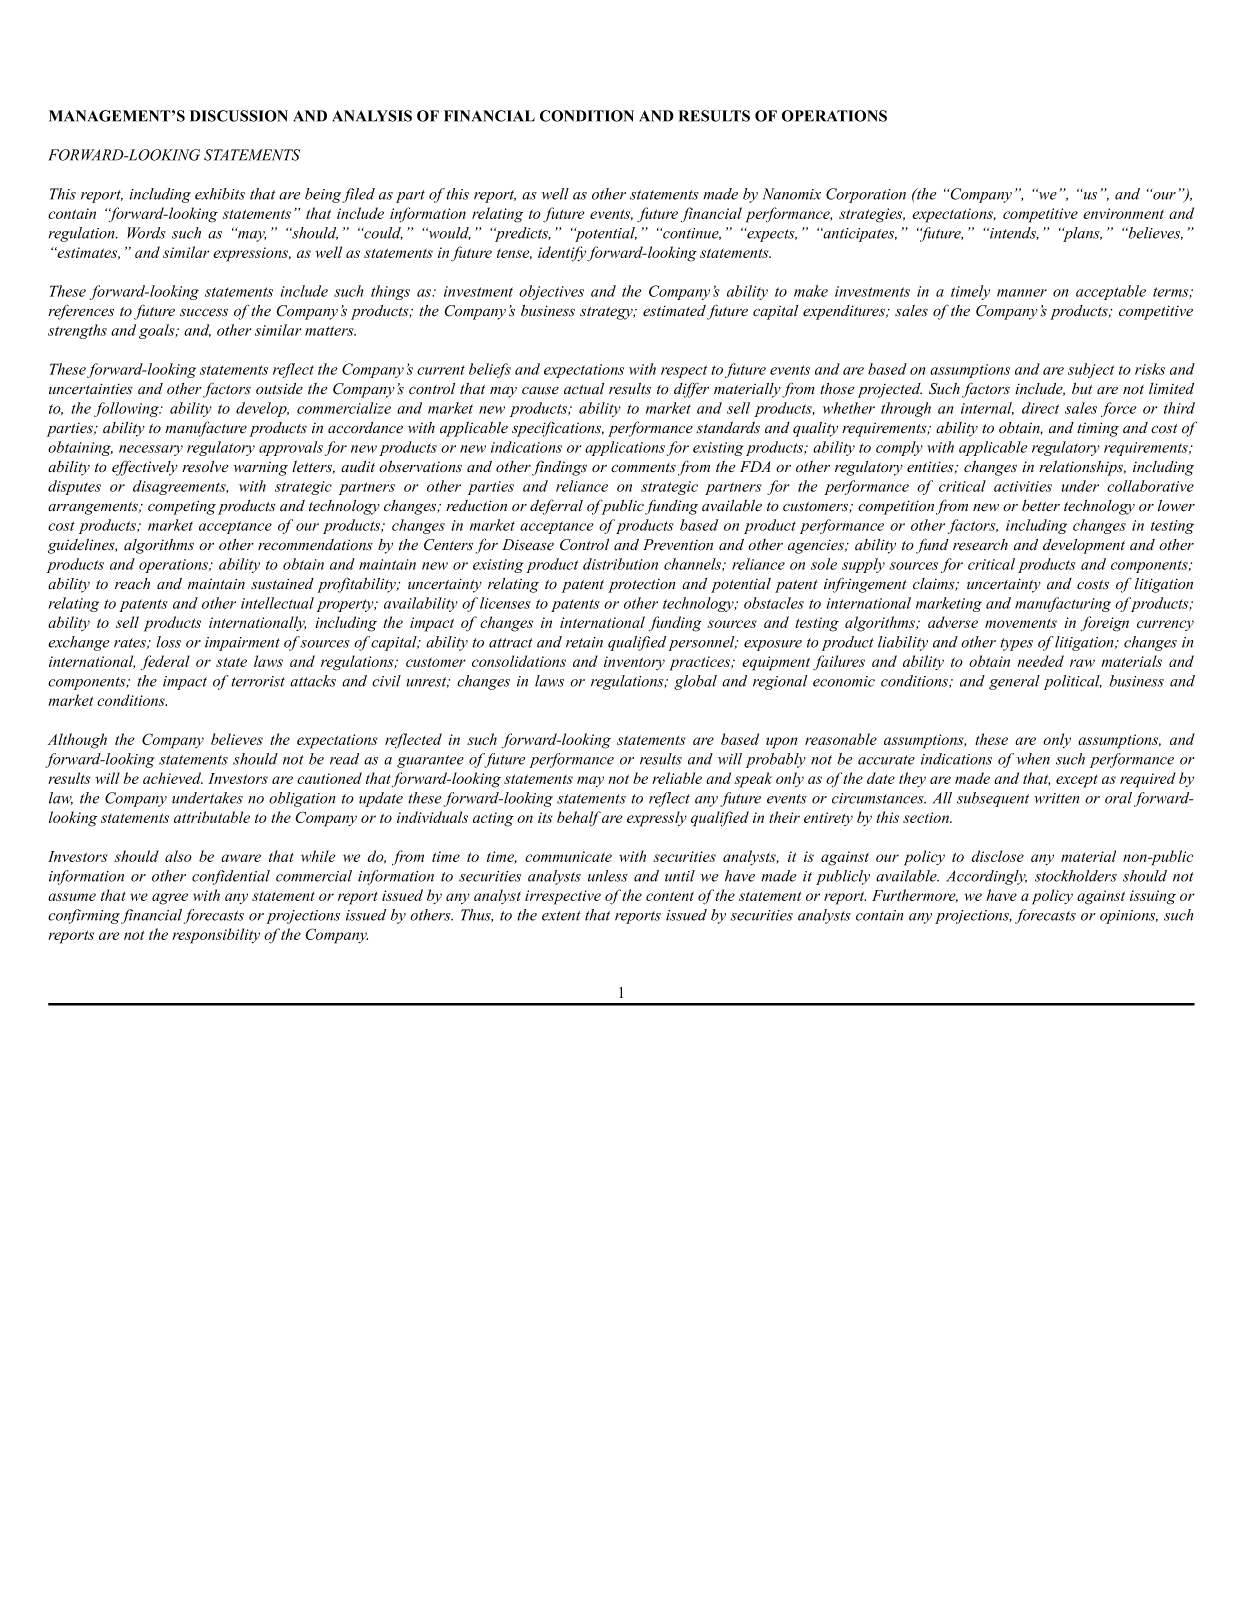 The width and height of the screenshot is (1242, 1607). What do you see at coordinates (372, 116) in the screenshot?
I see `ANALYSIS` at bounding box center [372, 116].
